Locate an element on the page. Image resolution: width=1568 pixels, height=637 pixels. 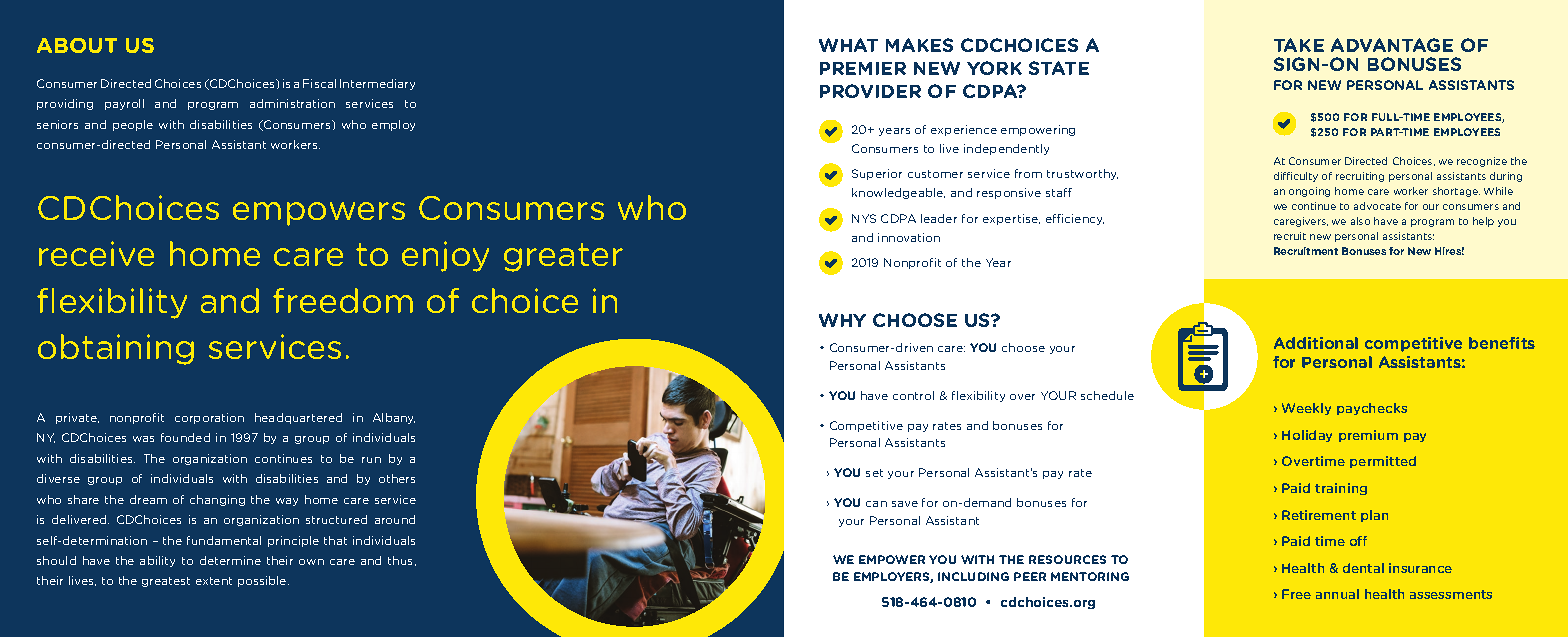
control is located at coordinates (913, 395).
